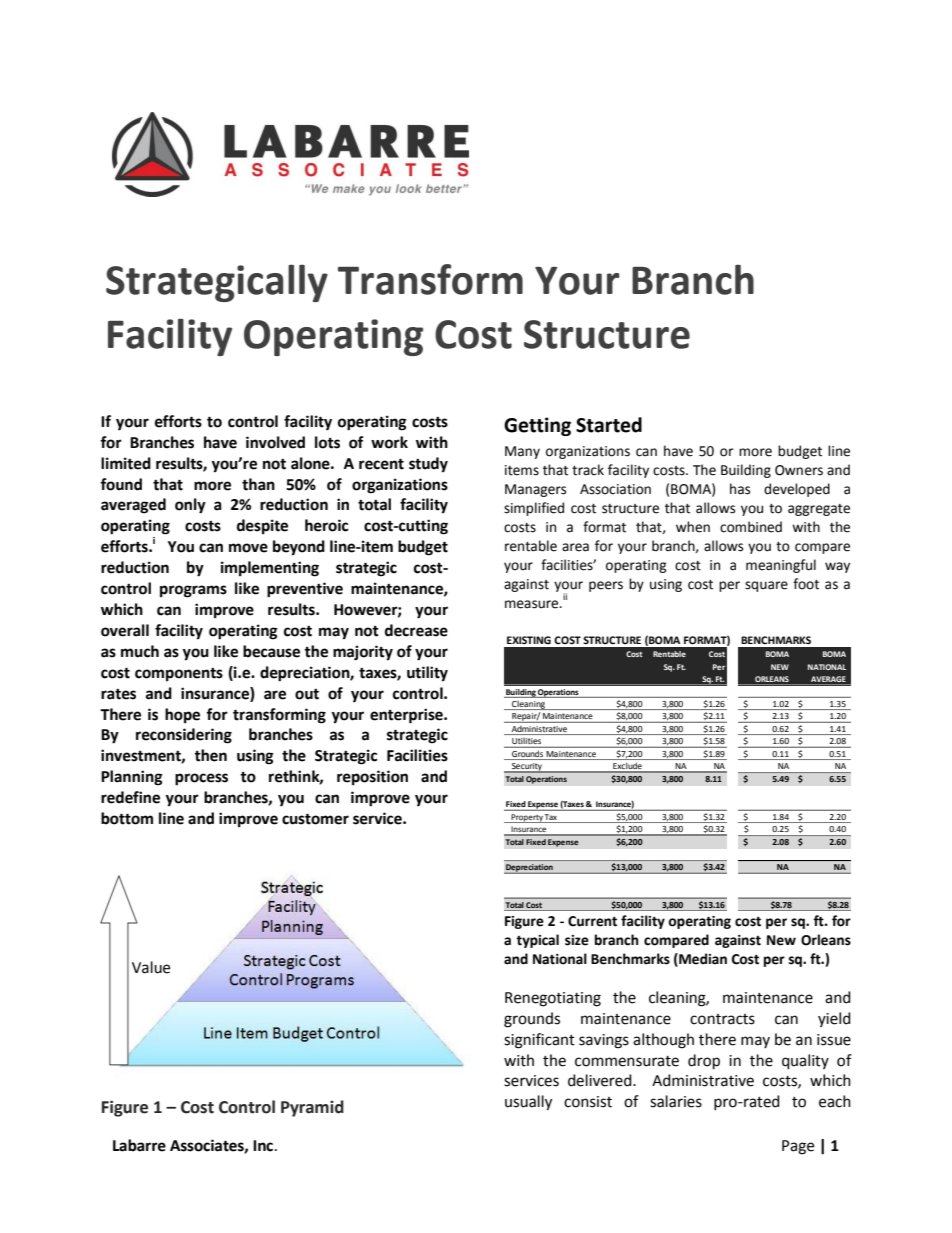  What do you see at coordinates (799, 470) in the screenshot?
I see `Owners` at bounding box center [799, 470].
